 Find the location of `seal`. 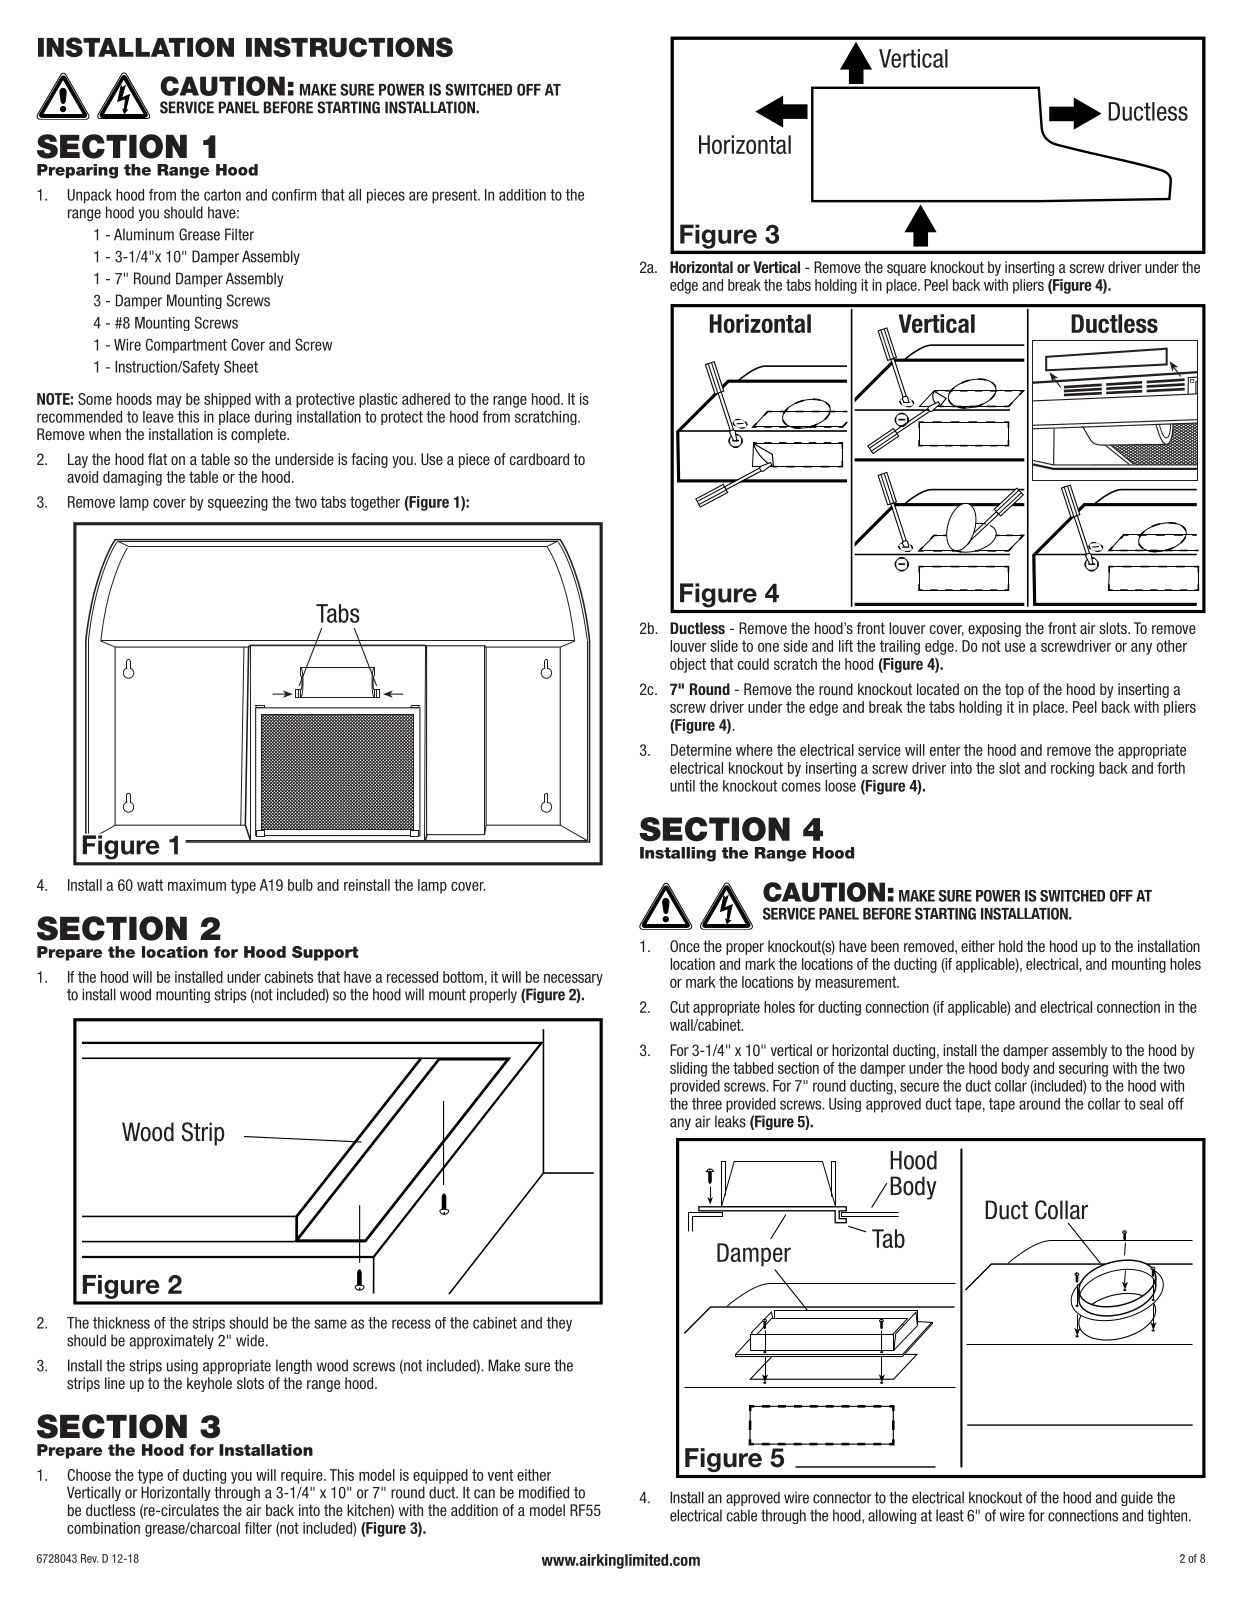

seal is located at coordinates (1151, 1104).
